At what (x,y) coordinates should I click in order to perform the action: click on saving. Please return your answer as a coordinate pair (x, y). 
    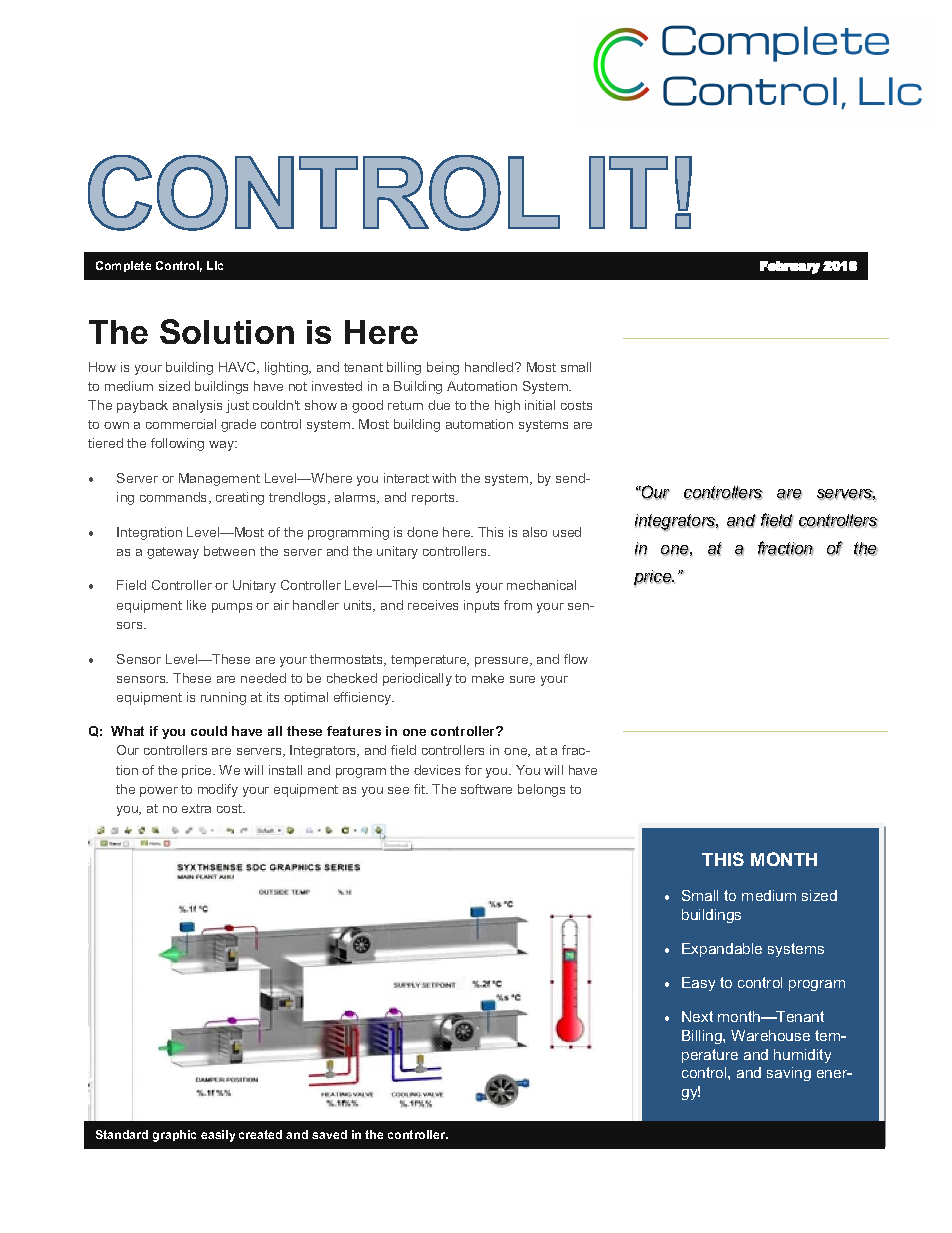
    Looking at the image, I should click on (789, 1074).
